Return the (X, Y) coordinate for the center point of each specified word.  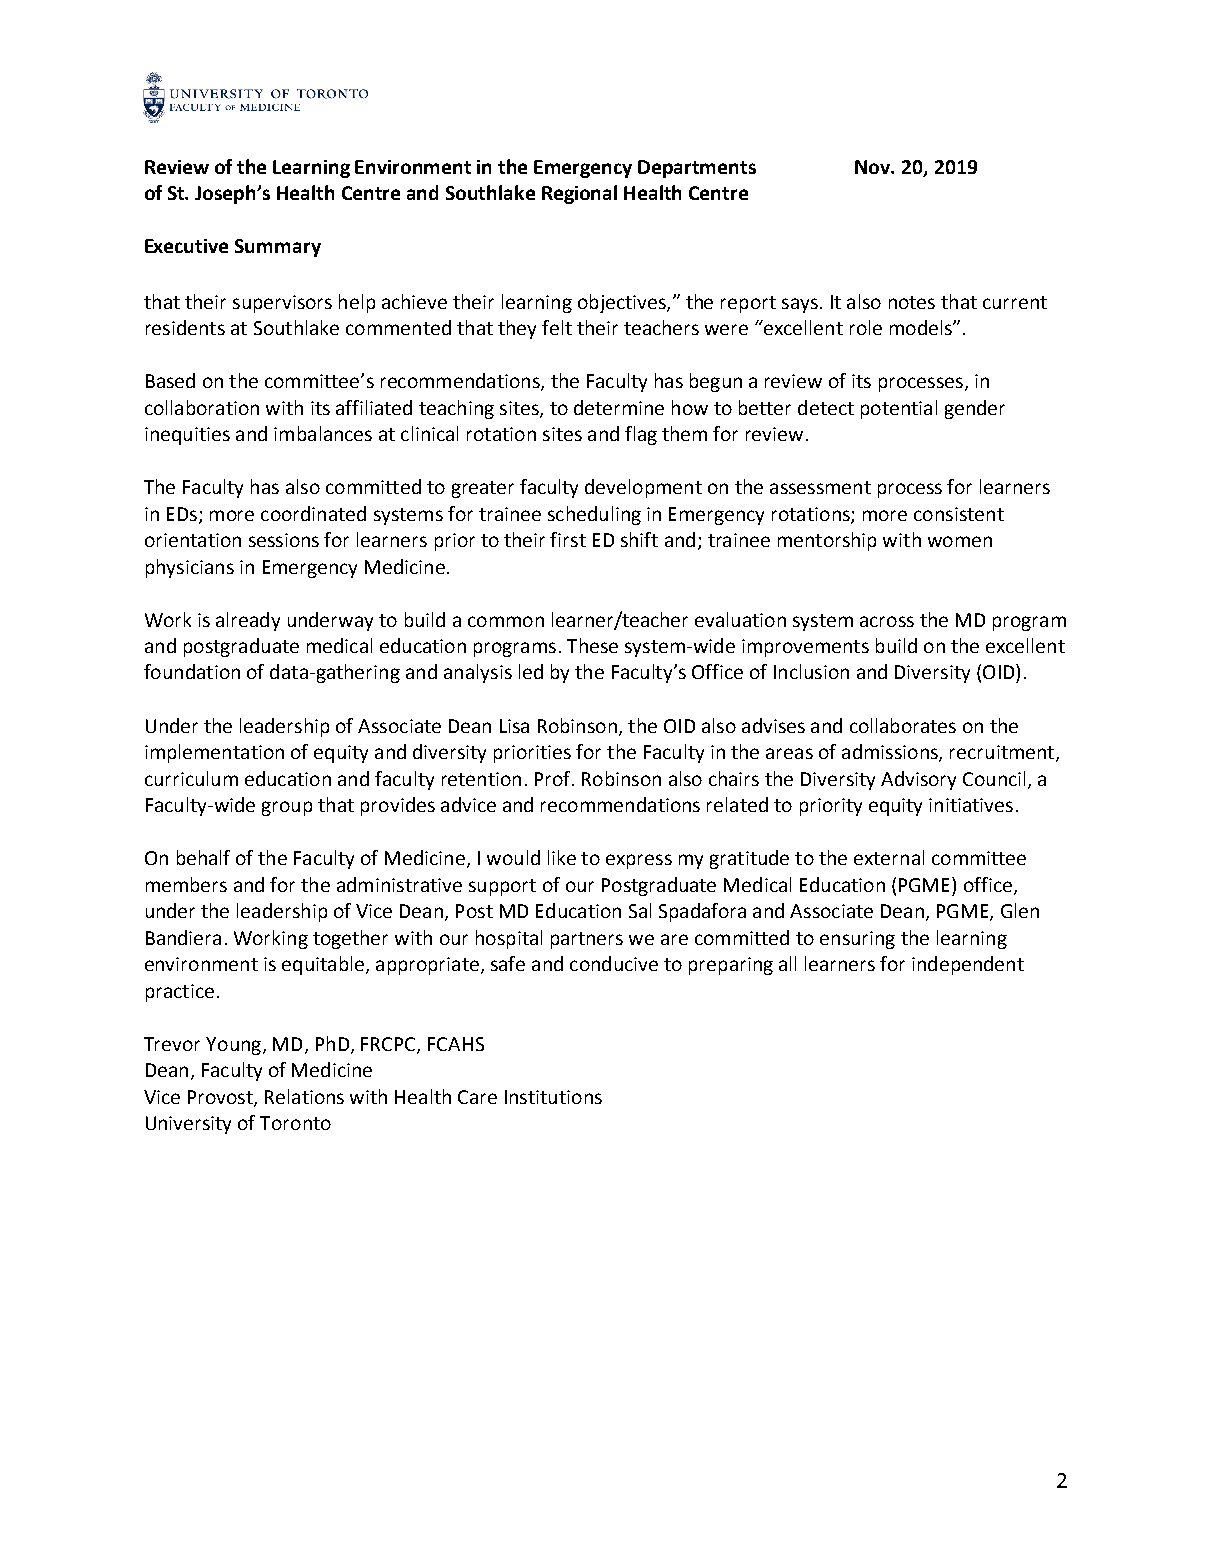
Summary (278, 248)
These (592, 645)
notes (912, 302)
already (248, 621)
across (887, 621)
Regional (579, 194)
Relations (304, 1096)
